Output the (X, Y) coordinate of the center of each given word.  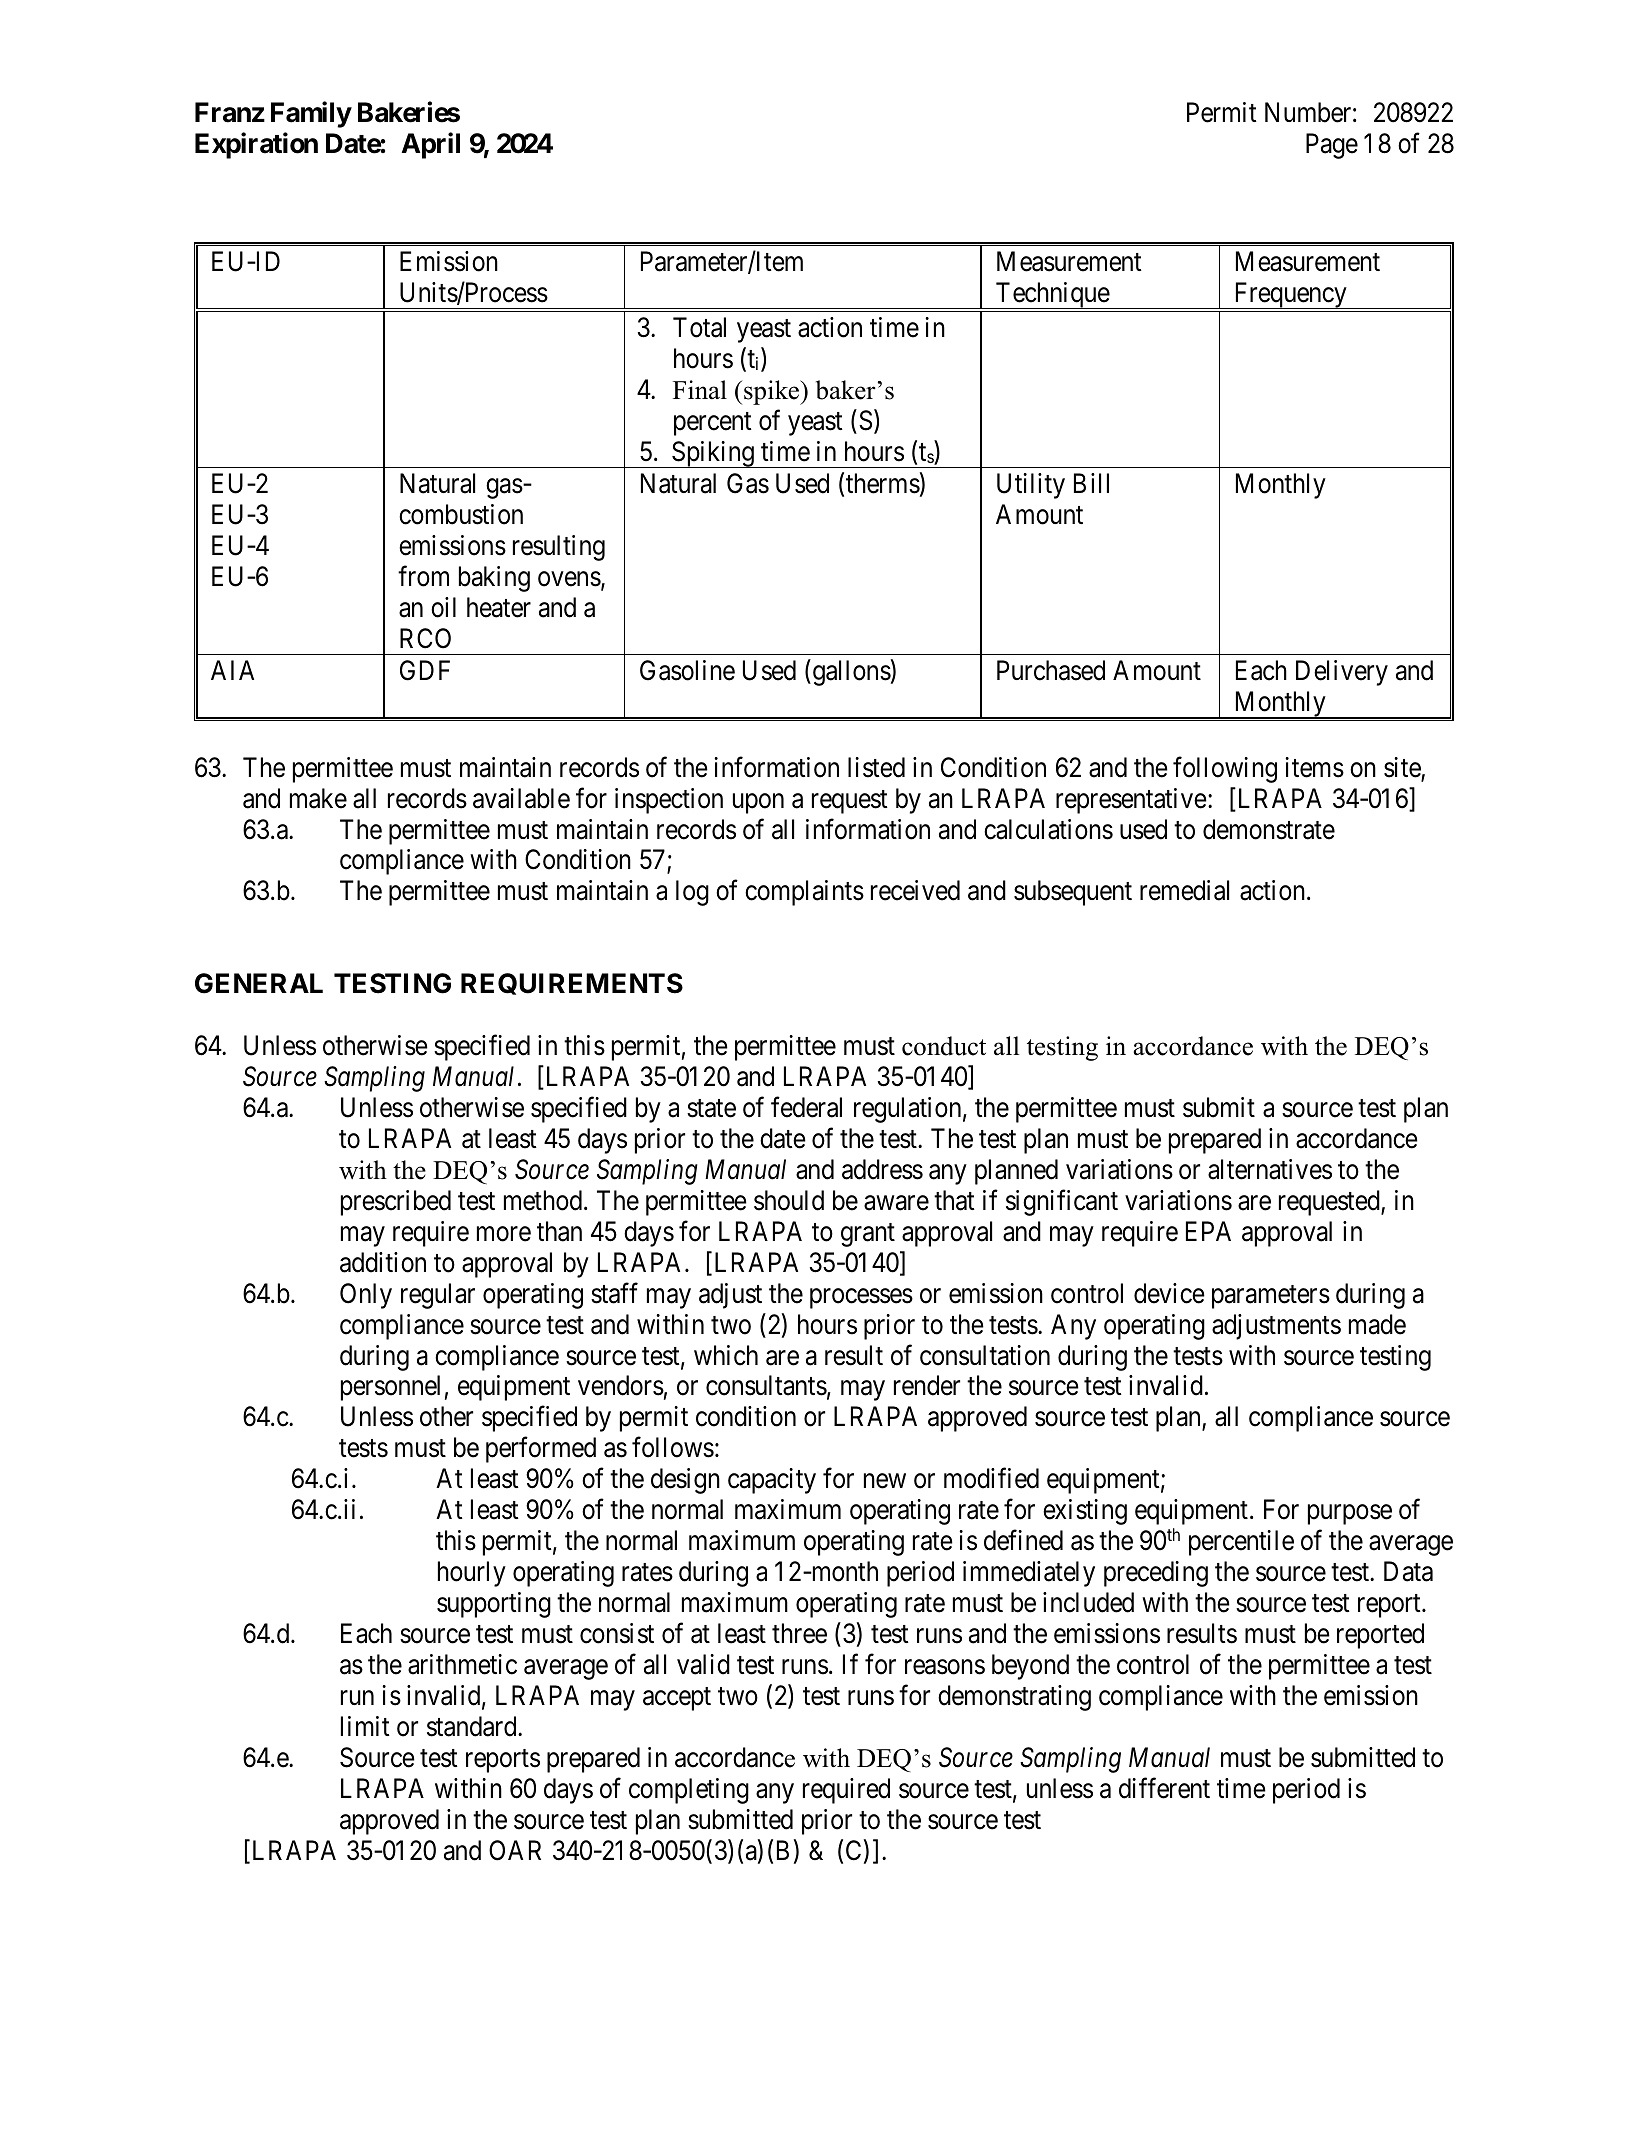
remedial (1184, 890)
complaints (804, 893)
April (431, 145)
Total (699, 327)
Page (1332, 146)
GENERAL (259, 983)
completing (689, 1791)
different (1164, 1788)
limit (365, 1726)
